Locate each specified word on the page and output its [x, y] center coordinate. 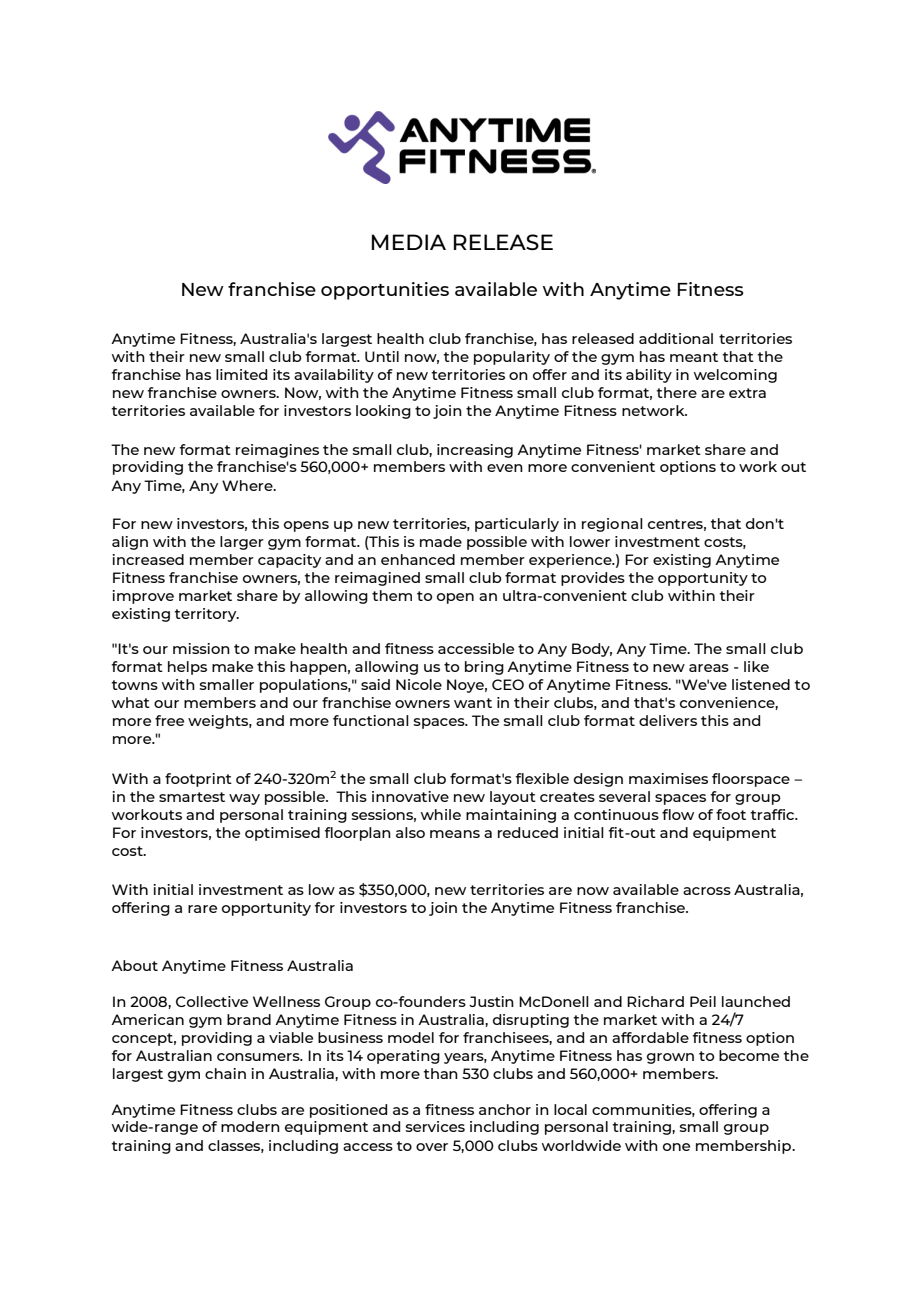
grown [670, 1058]
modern [250, 1126]
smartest [192, 797]
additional [676, 338]
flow [678, 814]
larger [242, 543]
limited [241, 374]
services [435, 1126]
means [455, 834]
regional [612, 525]
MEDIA [409, 242]
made [441, 541]
